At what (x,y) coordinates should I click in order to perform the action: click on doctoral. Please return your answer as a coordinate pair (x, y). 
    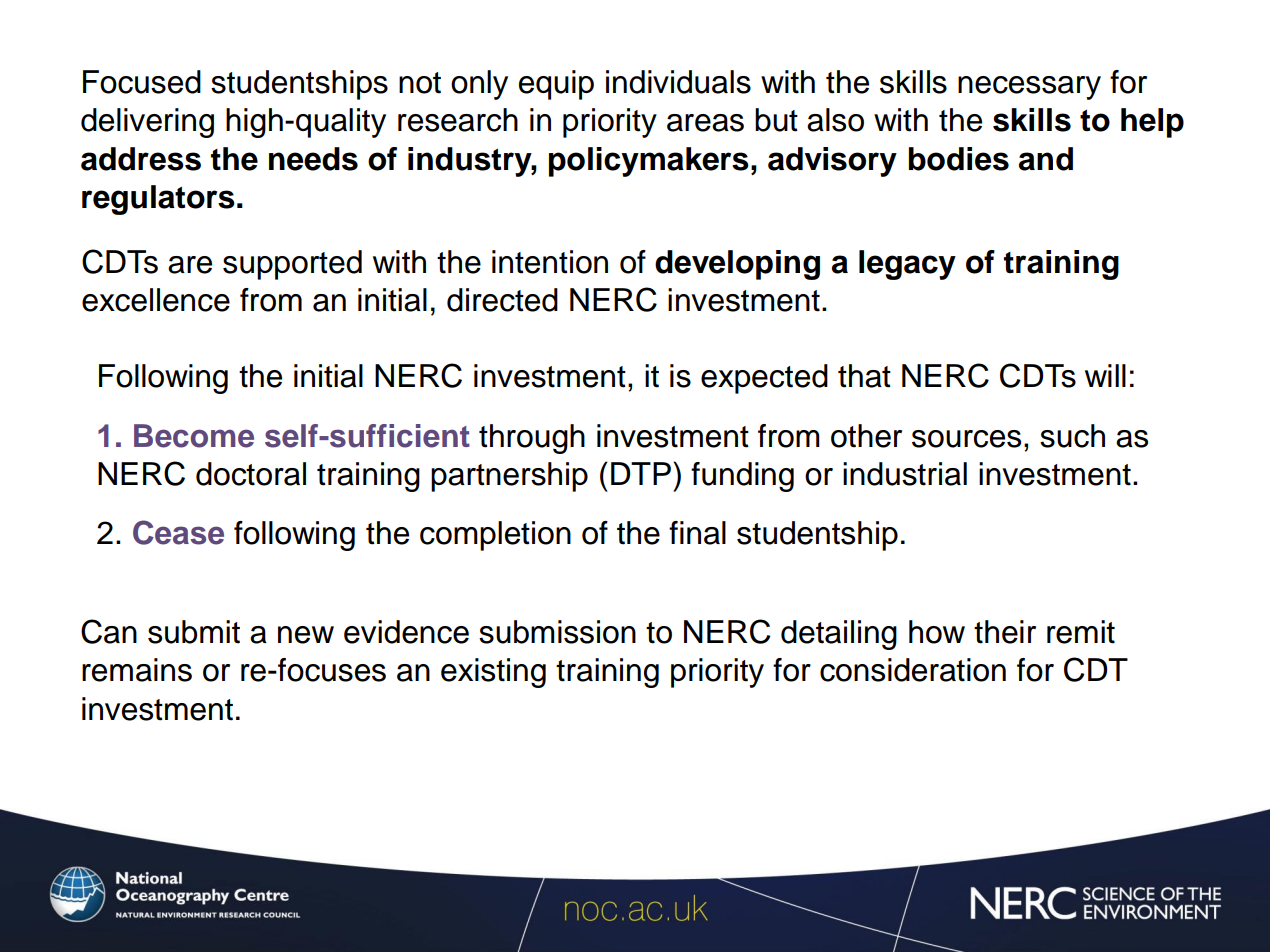
    Looking at the image, I should click on (251, 474).
